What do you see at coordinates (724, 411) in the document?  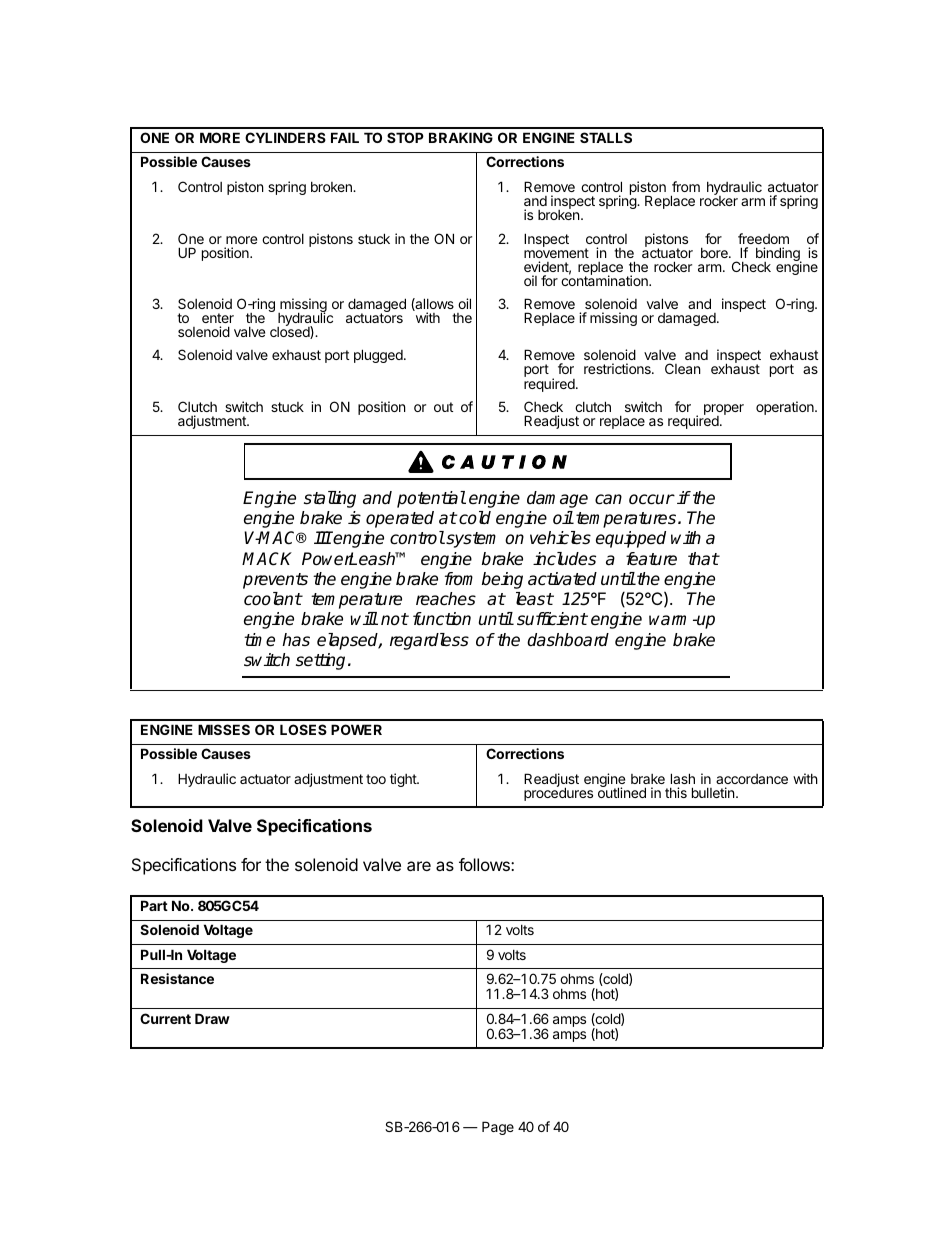 I see `proper` at bounding box center [724, 411].
